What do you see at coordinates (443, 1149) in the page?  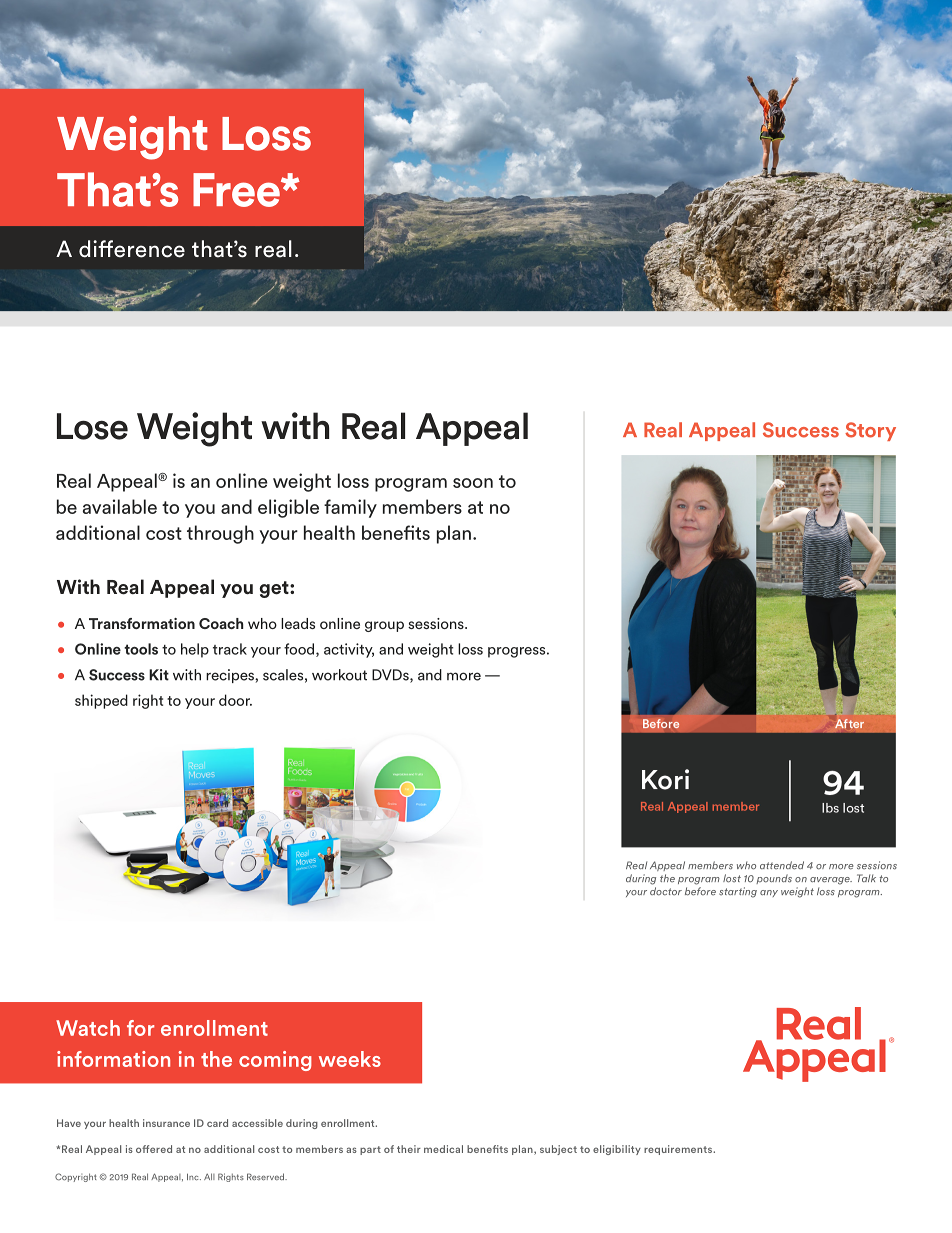 I see `medical` at bounding box center [443, 1149].
